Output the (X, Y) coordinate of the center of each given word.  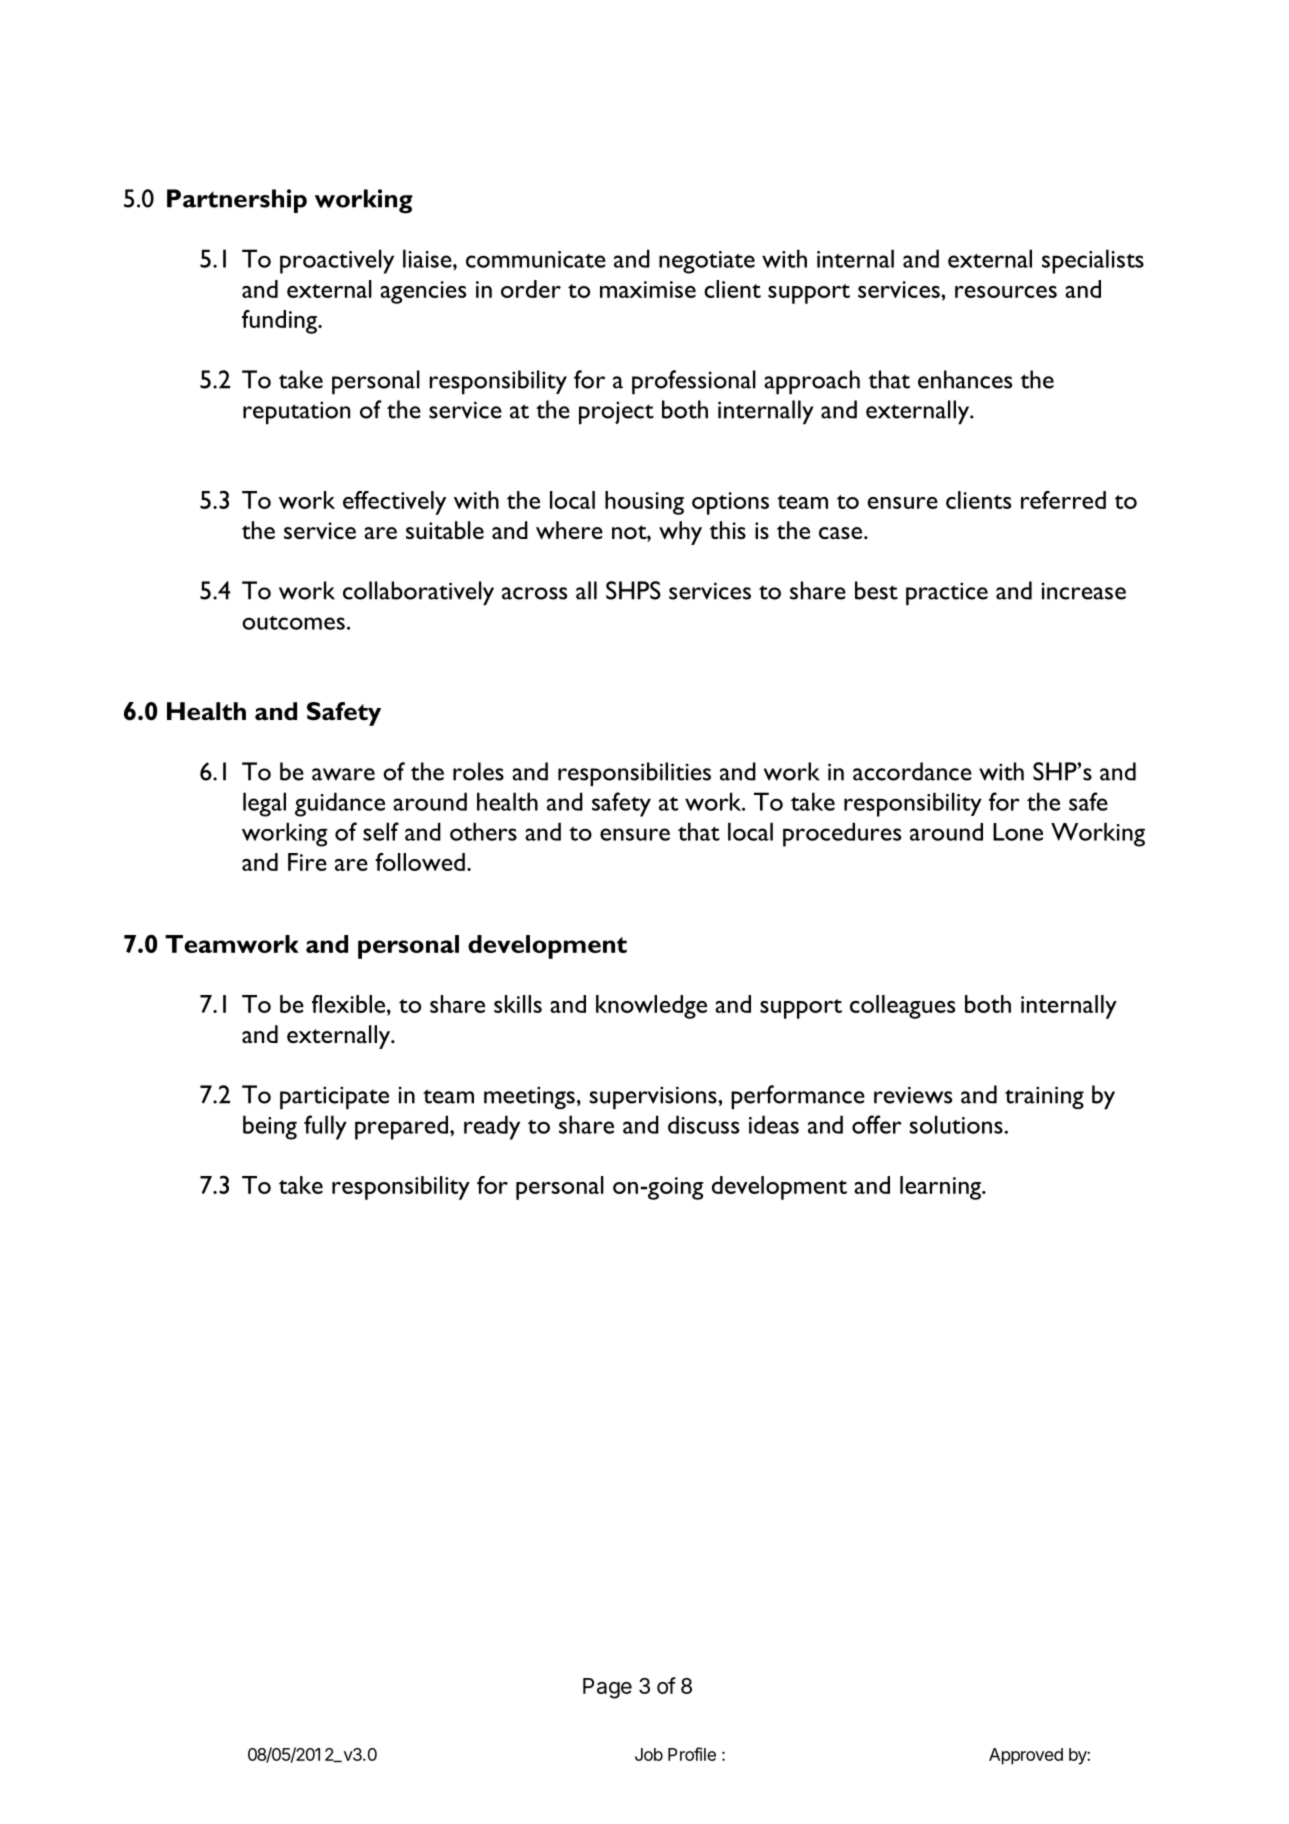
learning (941, 1188)
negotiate (707, 262)
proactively (337, 261)
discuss (703, 1124)
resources (1006, 292)
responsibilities (634, 774)
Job (649, 1754)
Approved (1026, 1756)
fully (325, 1127)
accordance (912, 771)
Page (607, 1688)
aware (343, 774)
